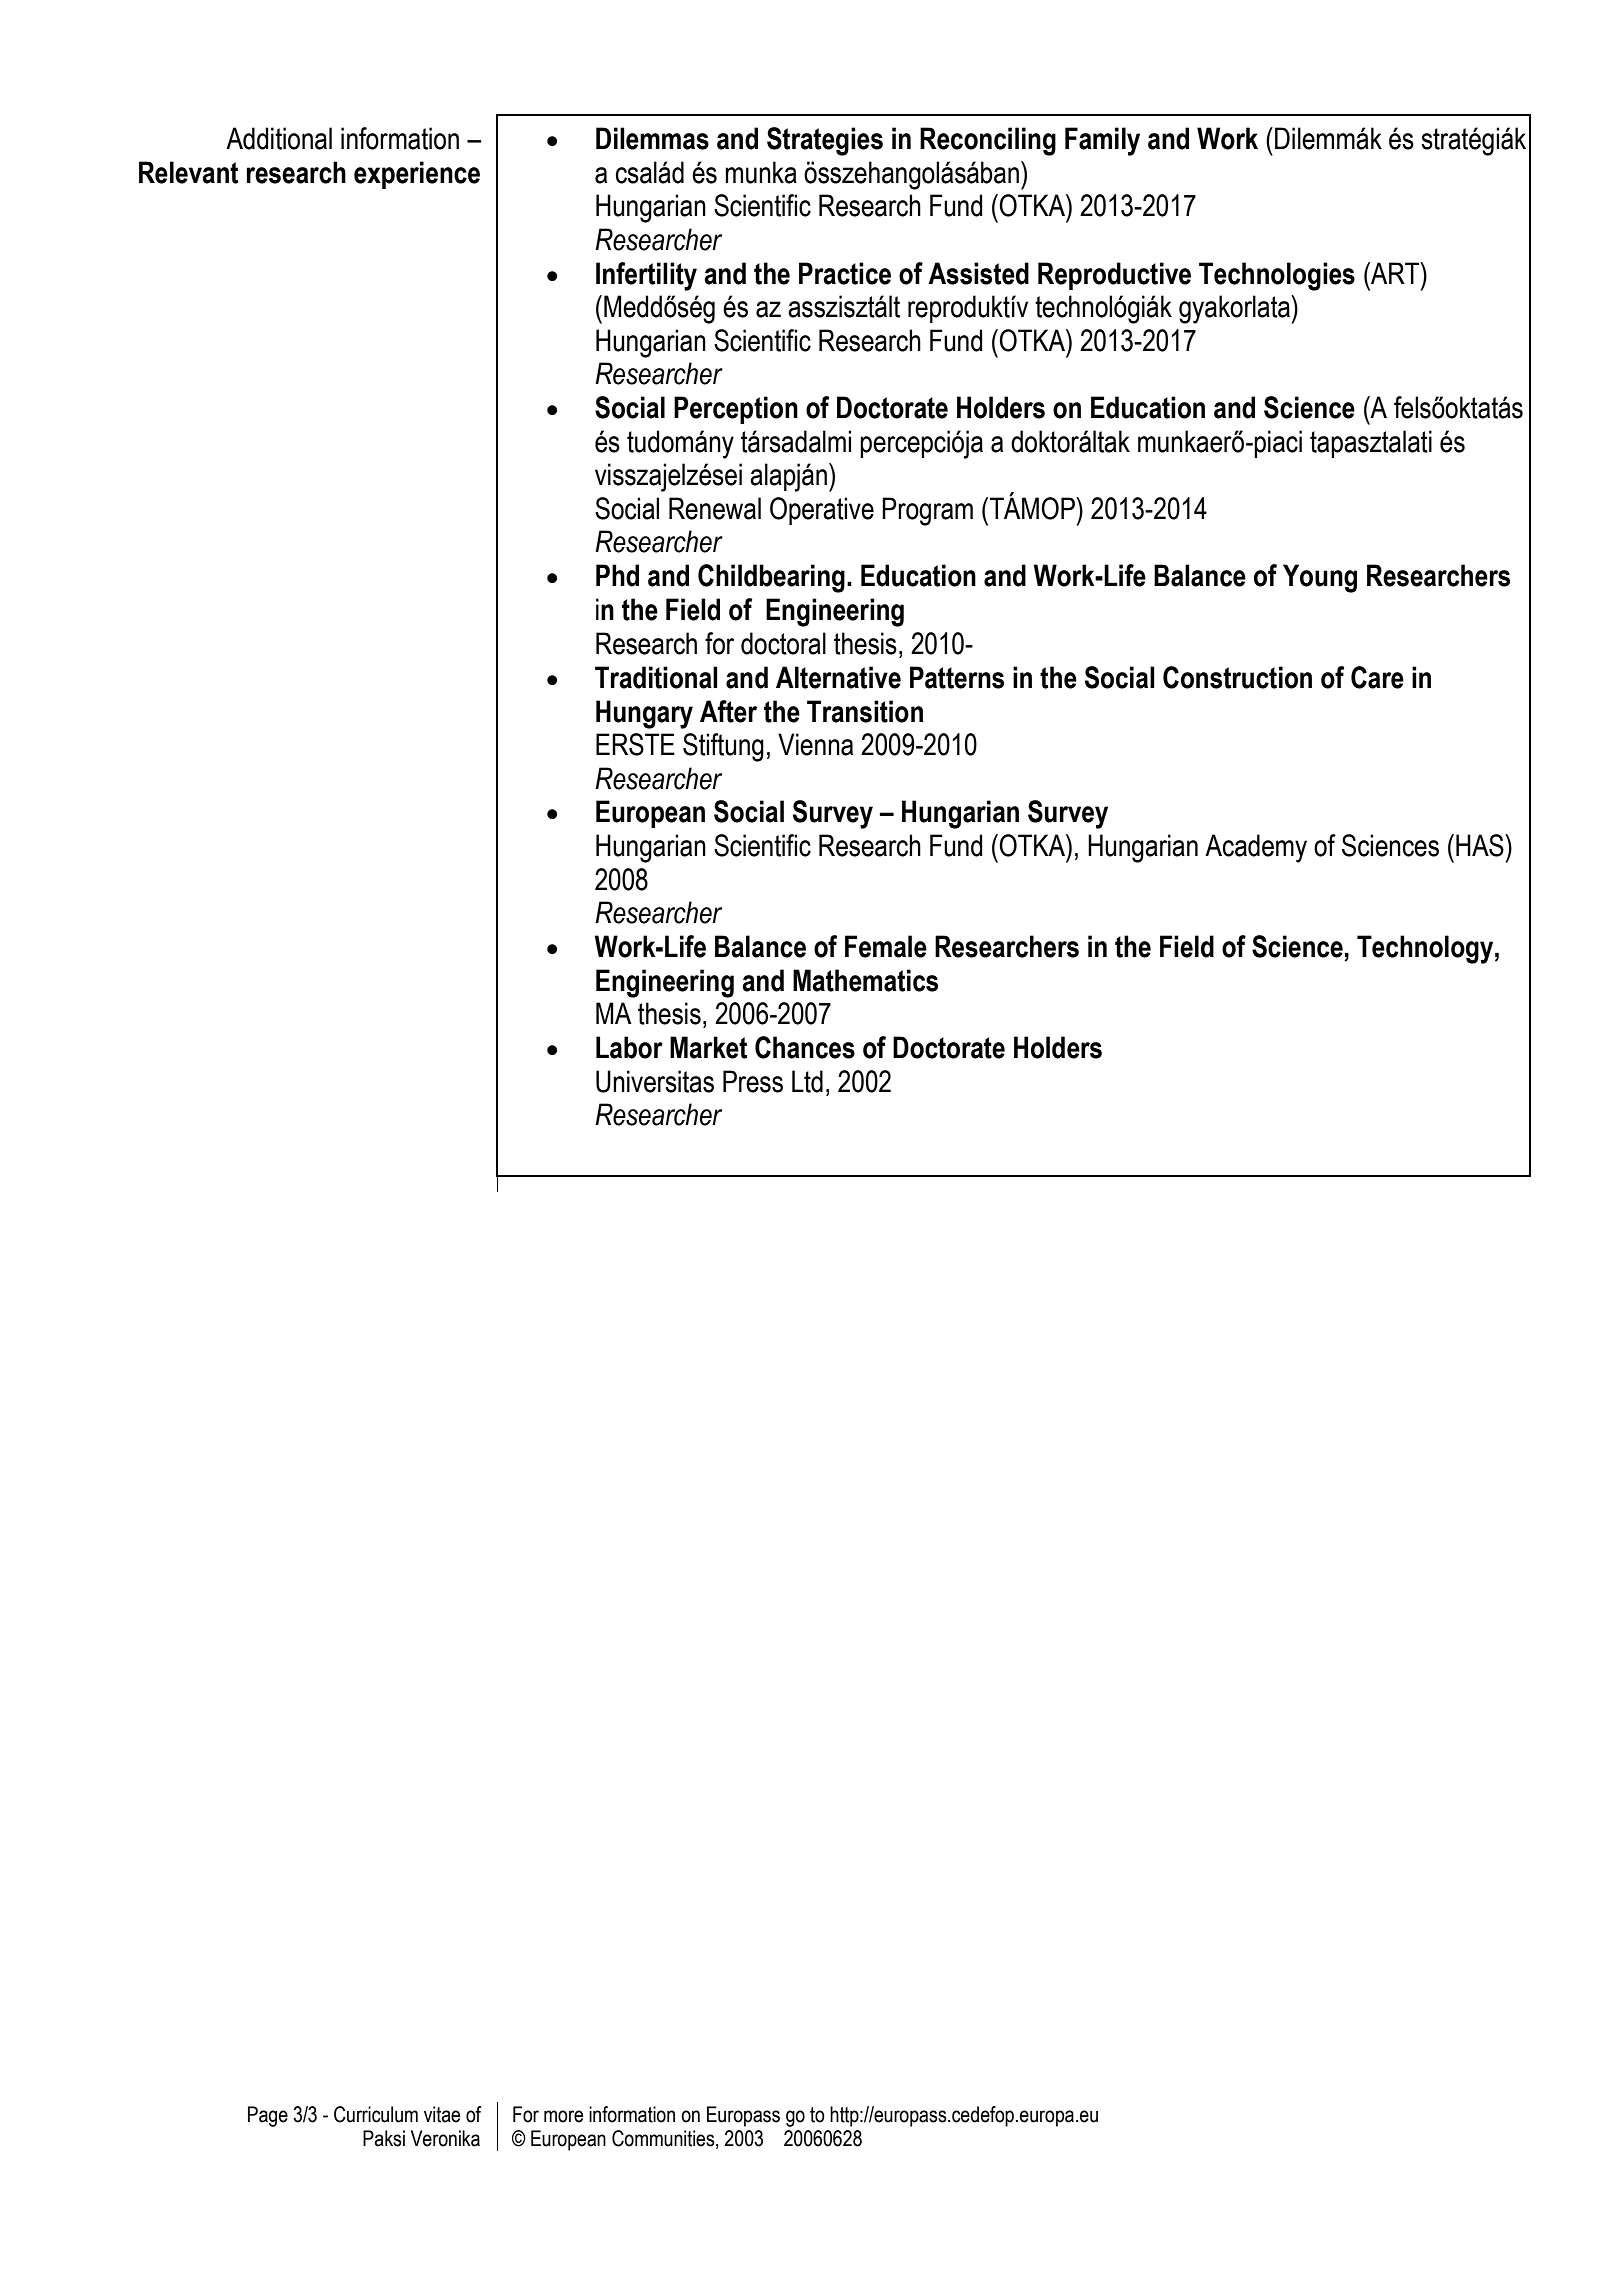 This screenshot has width=1606, height=2271. I want to click on more, so click(563, 2116).
